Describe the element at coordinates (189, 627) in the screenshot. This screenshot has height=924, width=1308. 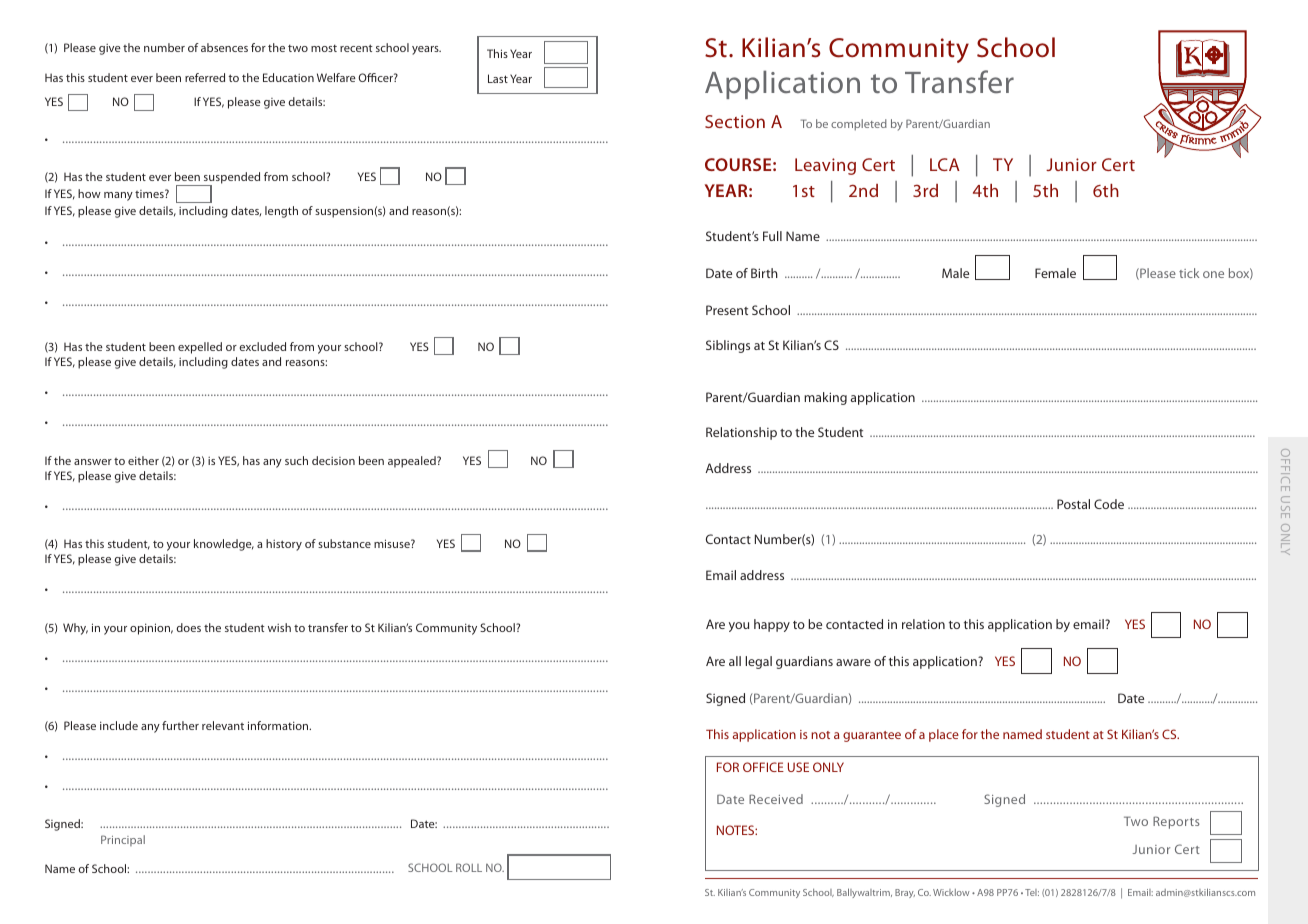
I see `does` at that location.
